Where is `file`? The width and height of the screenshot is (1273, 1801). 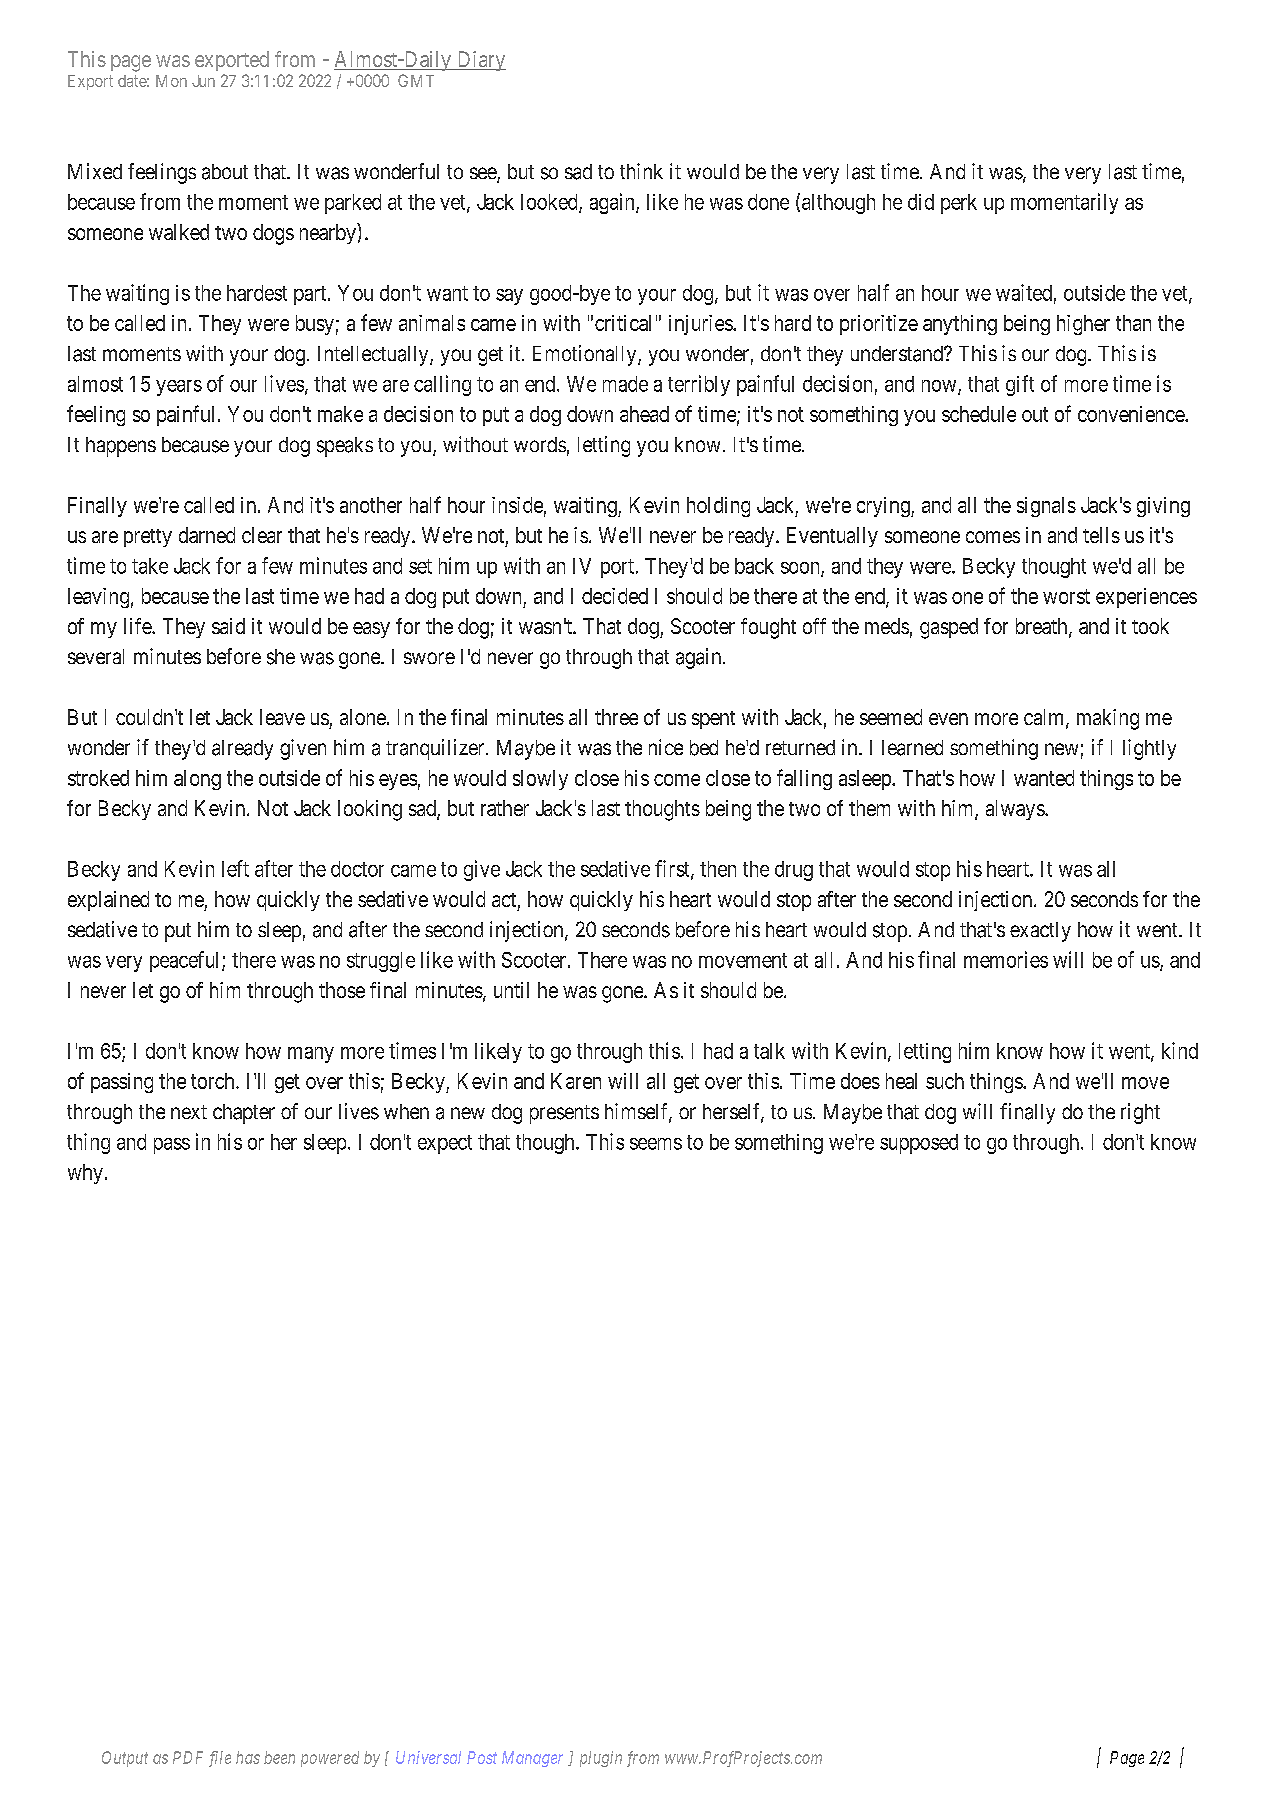
file is located at coordinates (220, 1759).
